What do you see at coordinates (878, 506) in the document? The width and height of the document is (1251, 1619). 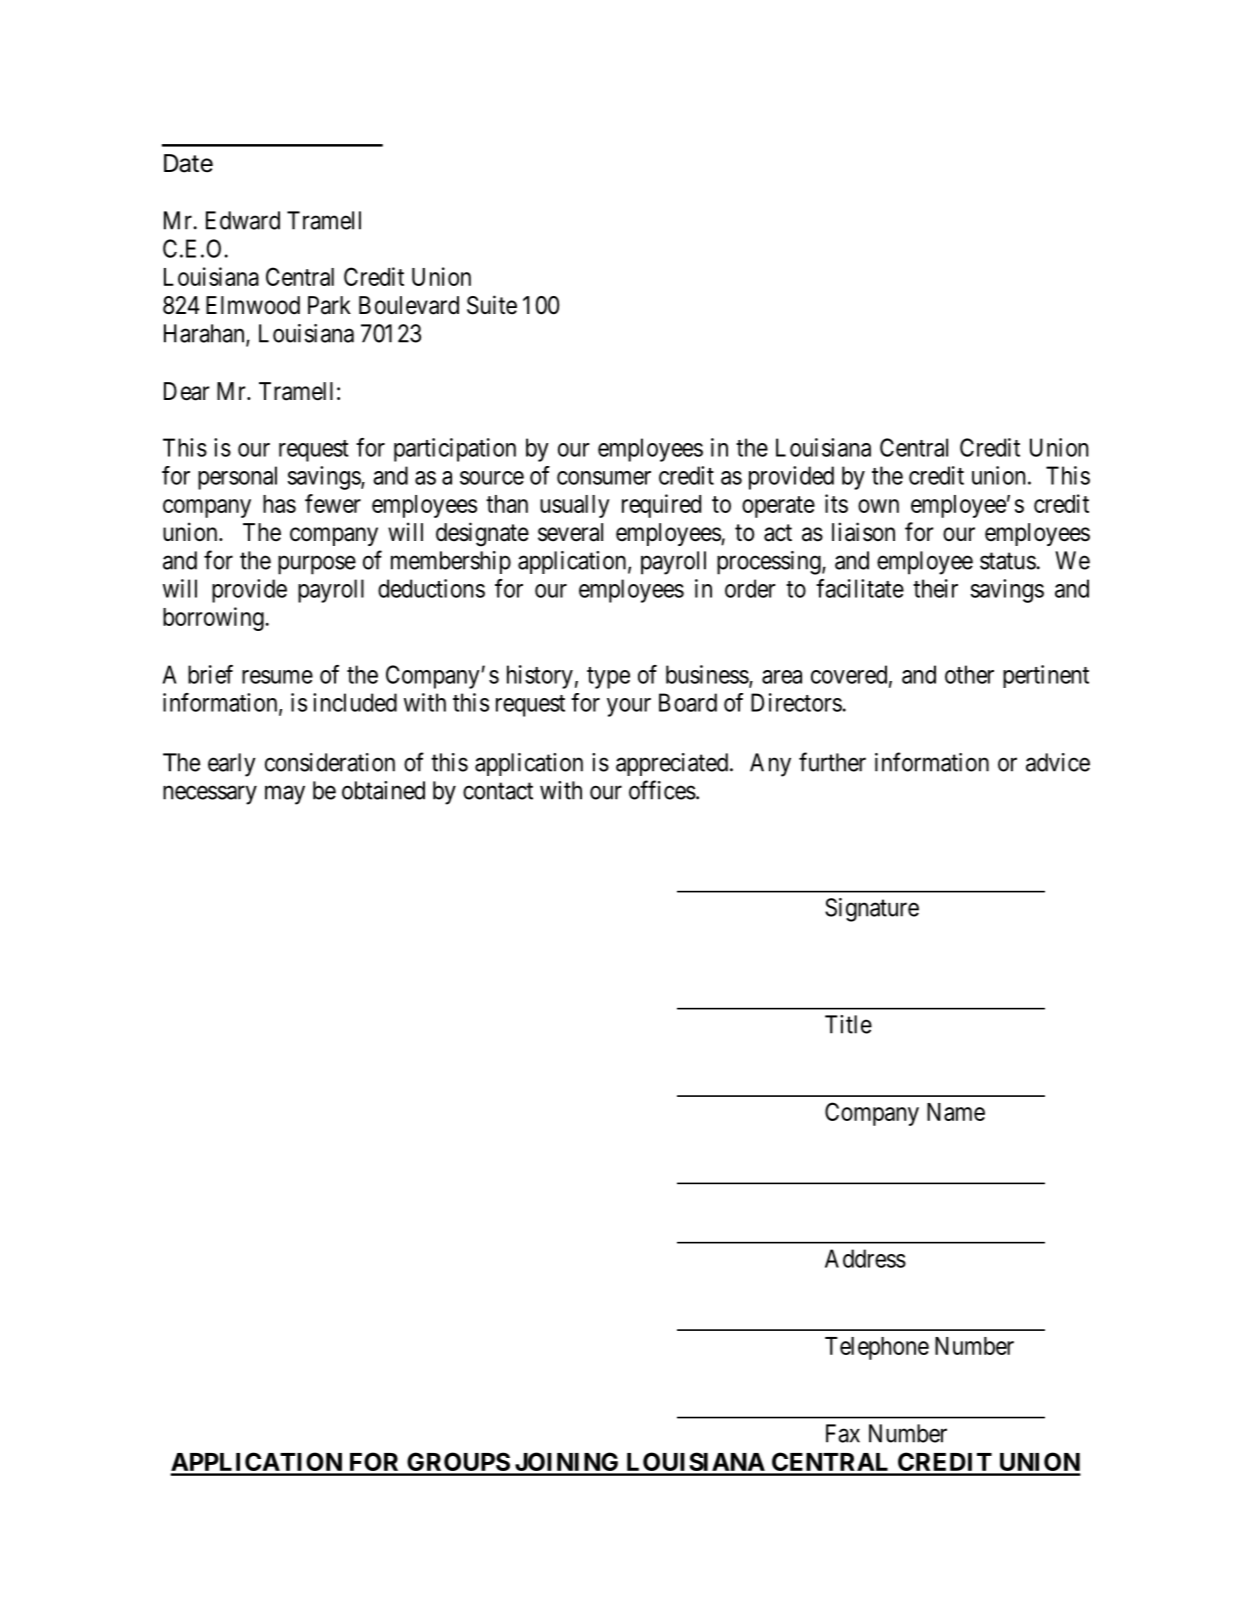 I see `own` at bounding box center [878, 506].
